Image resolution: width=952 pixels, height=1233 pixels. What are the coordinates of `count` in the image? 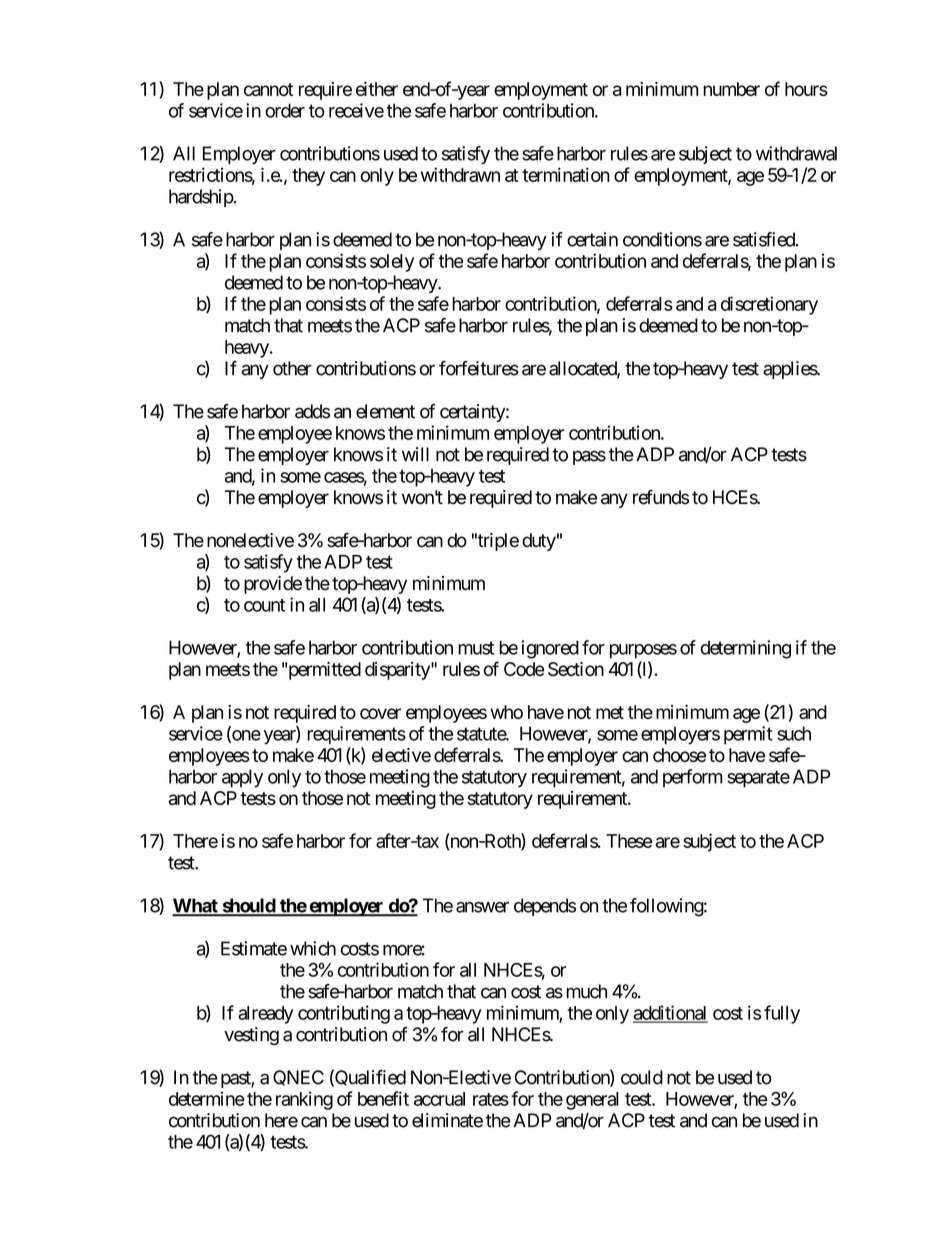 It's located at (264, 605).
